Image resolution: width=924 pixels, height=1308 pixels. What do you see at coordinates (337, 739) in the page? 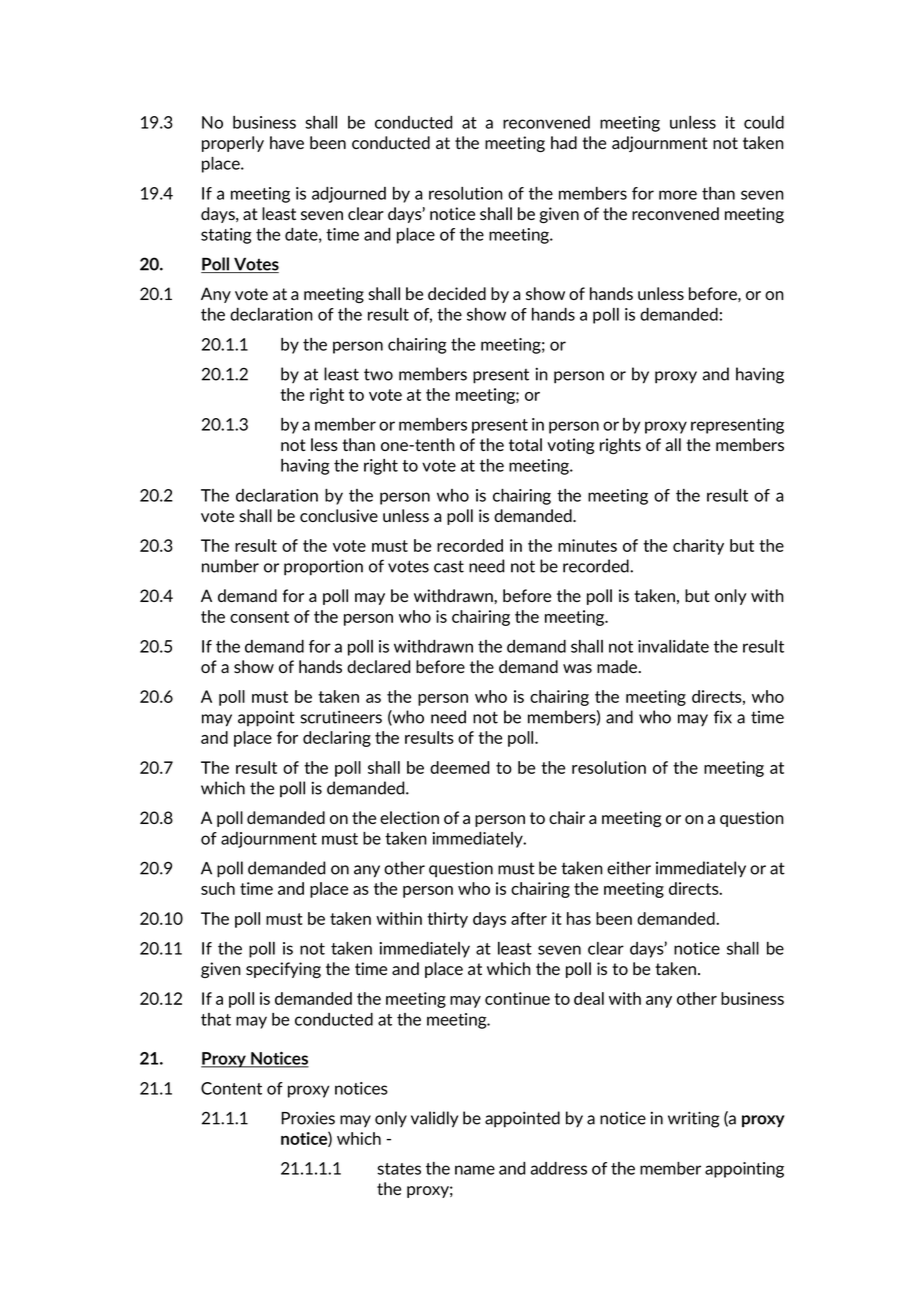
I see `declaring` at bounding box center [337, 739].
